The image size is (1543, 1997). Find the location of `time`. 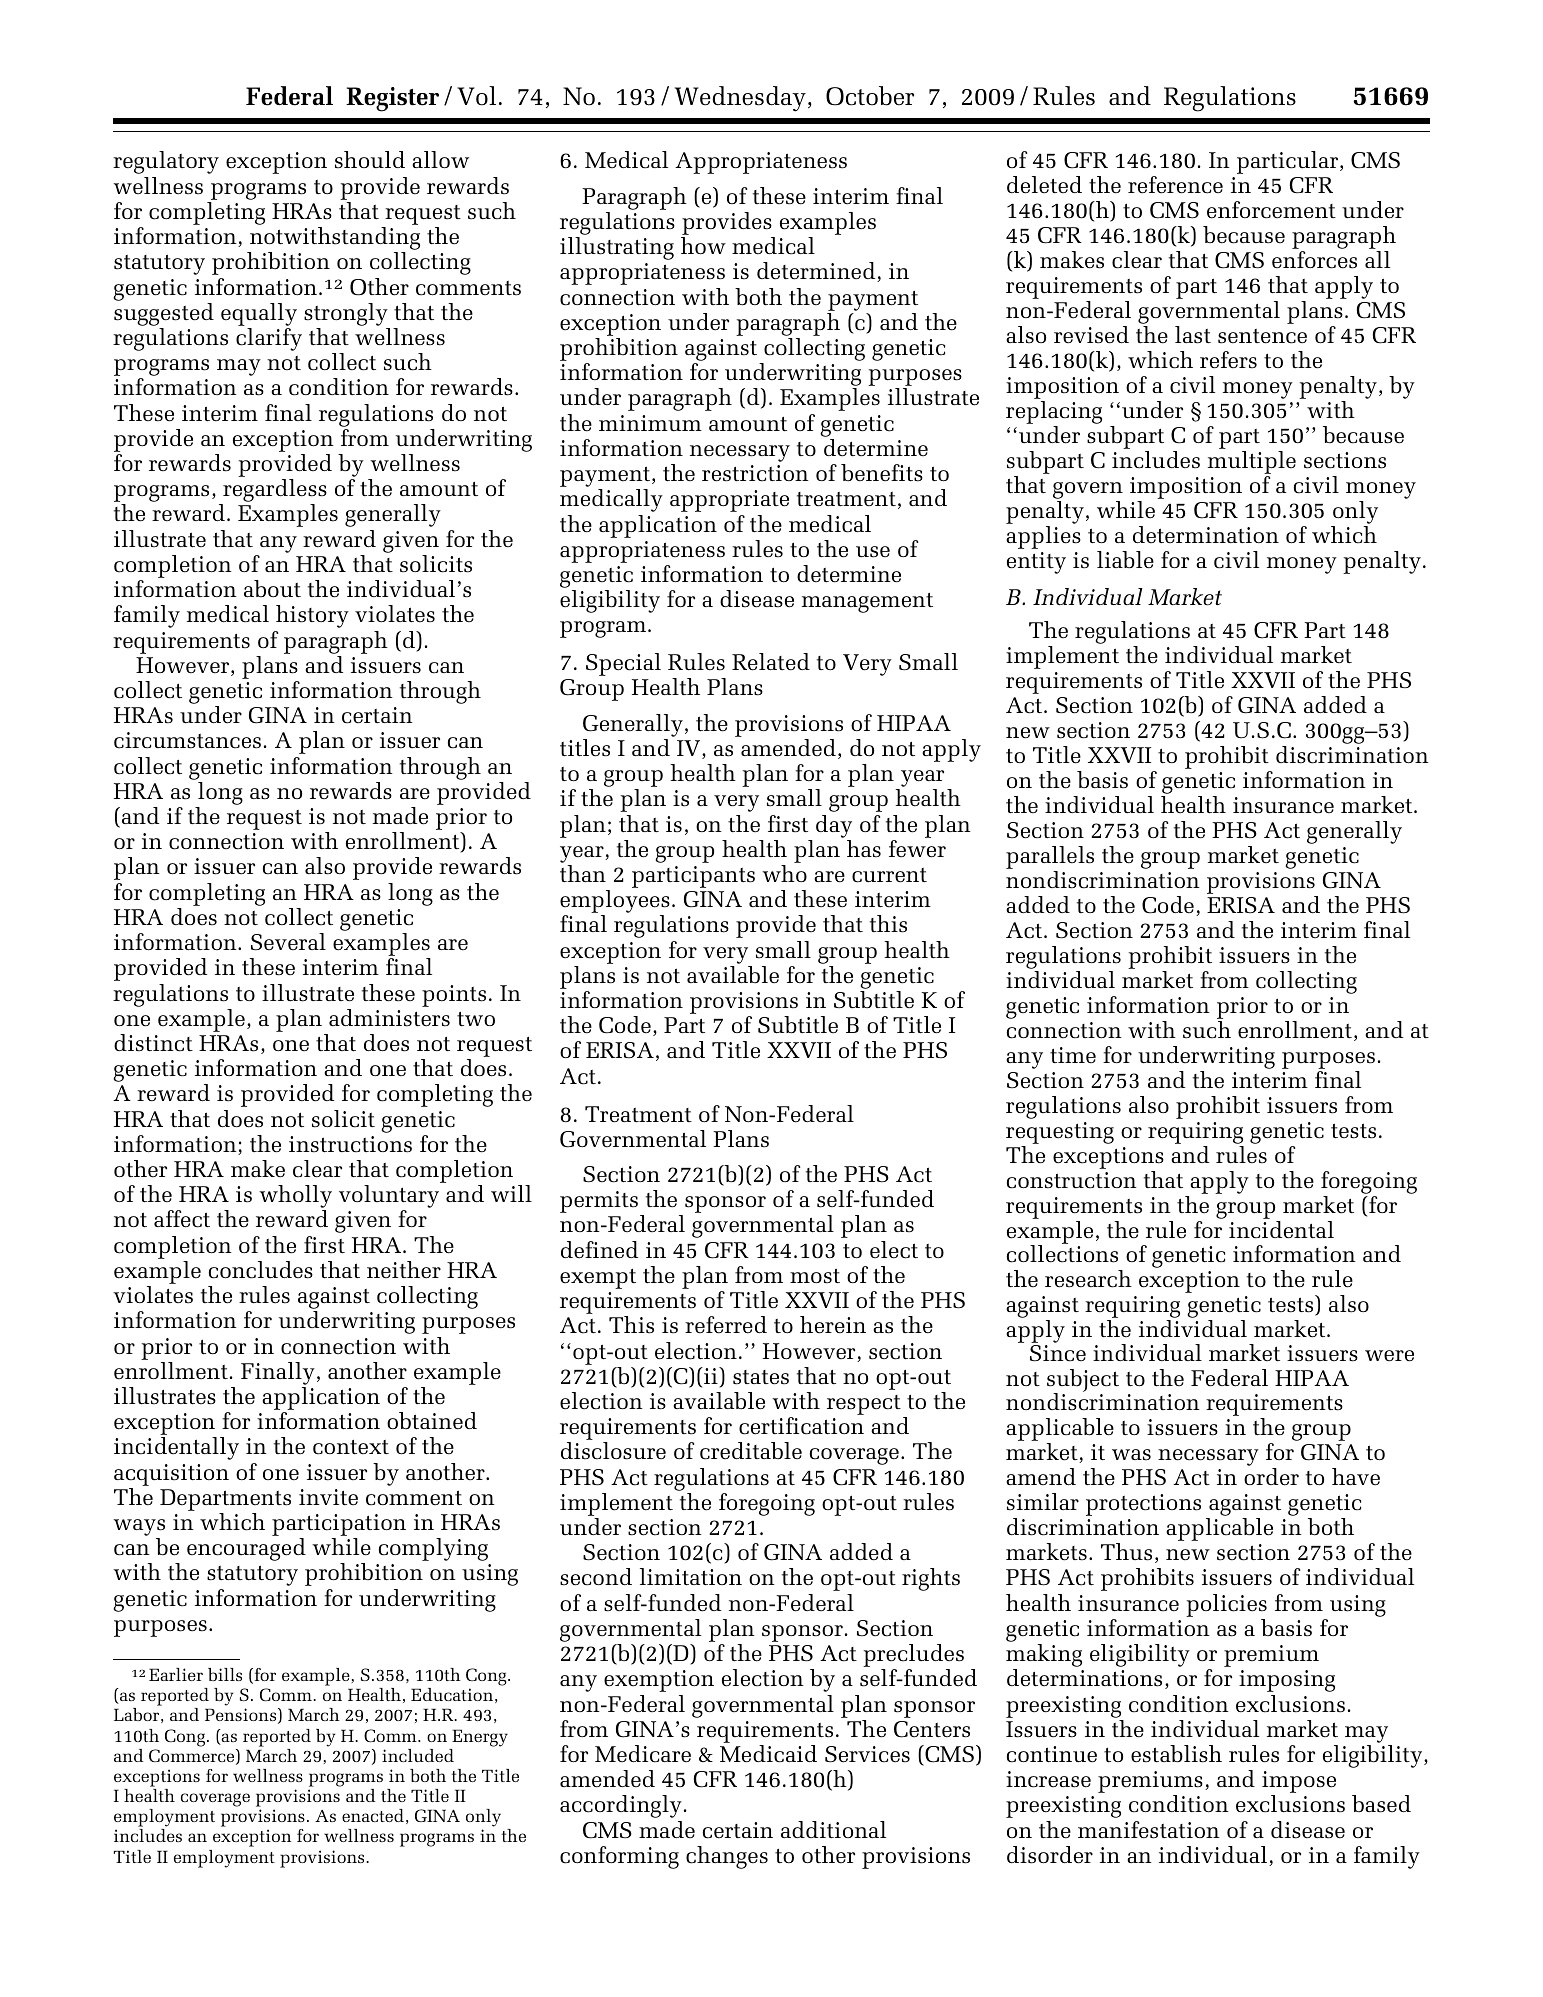

time is located at coordinates (1073, 1055).
